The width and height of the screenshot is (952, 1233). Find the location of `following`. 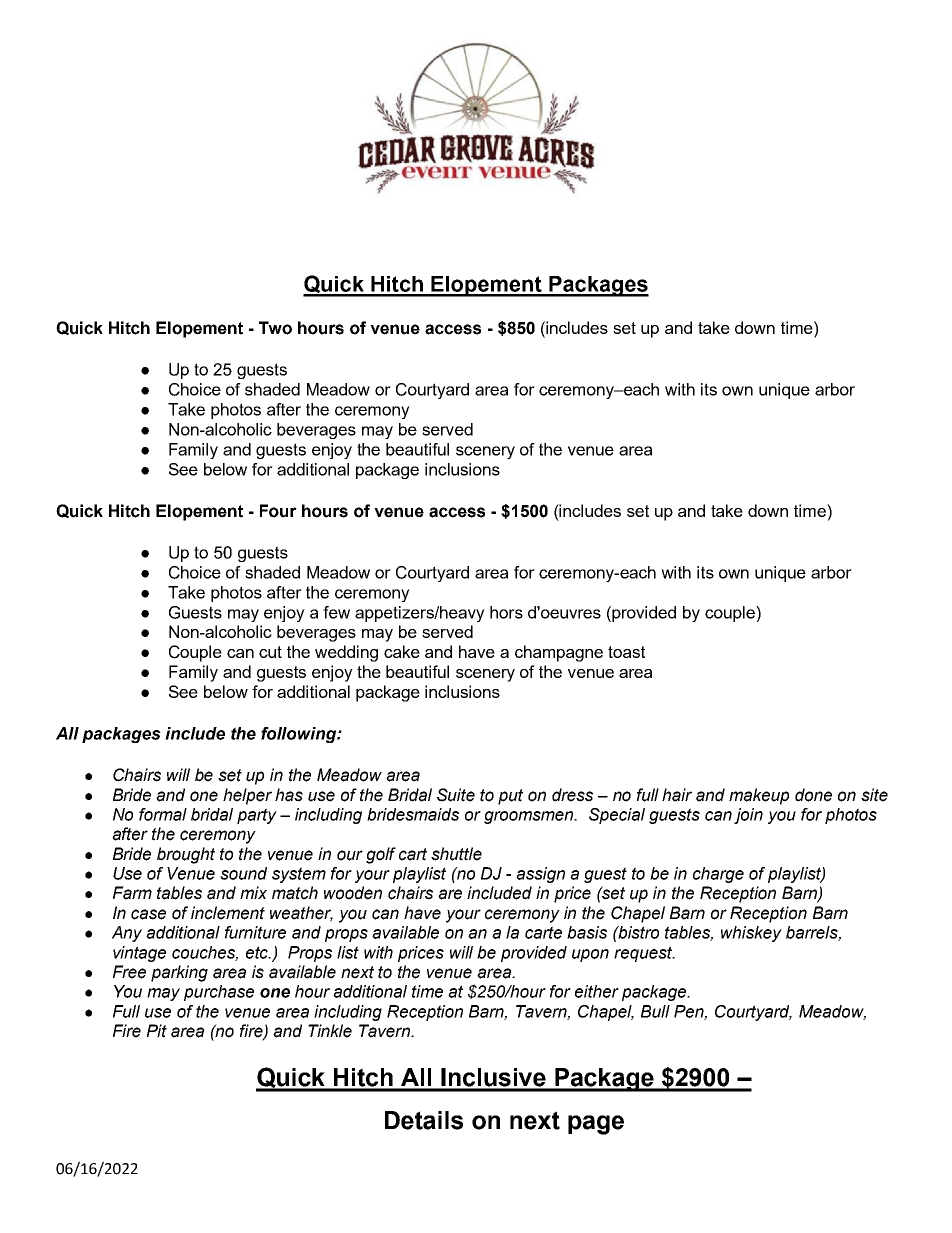

following is located at coordinates (299, 735).
